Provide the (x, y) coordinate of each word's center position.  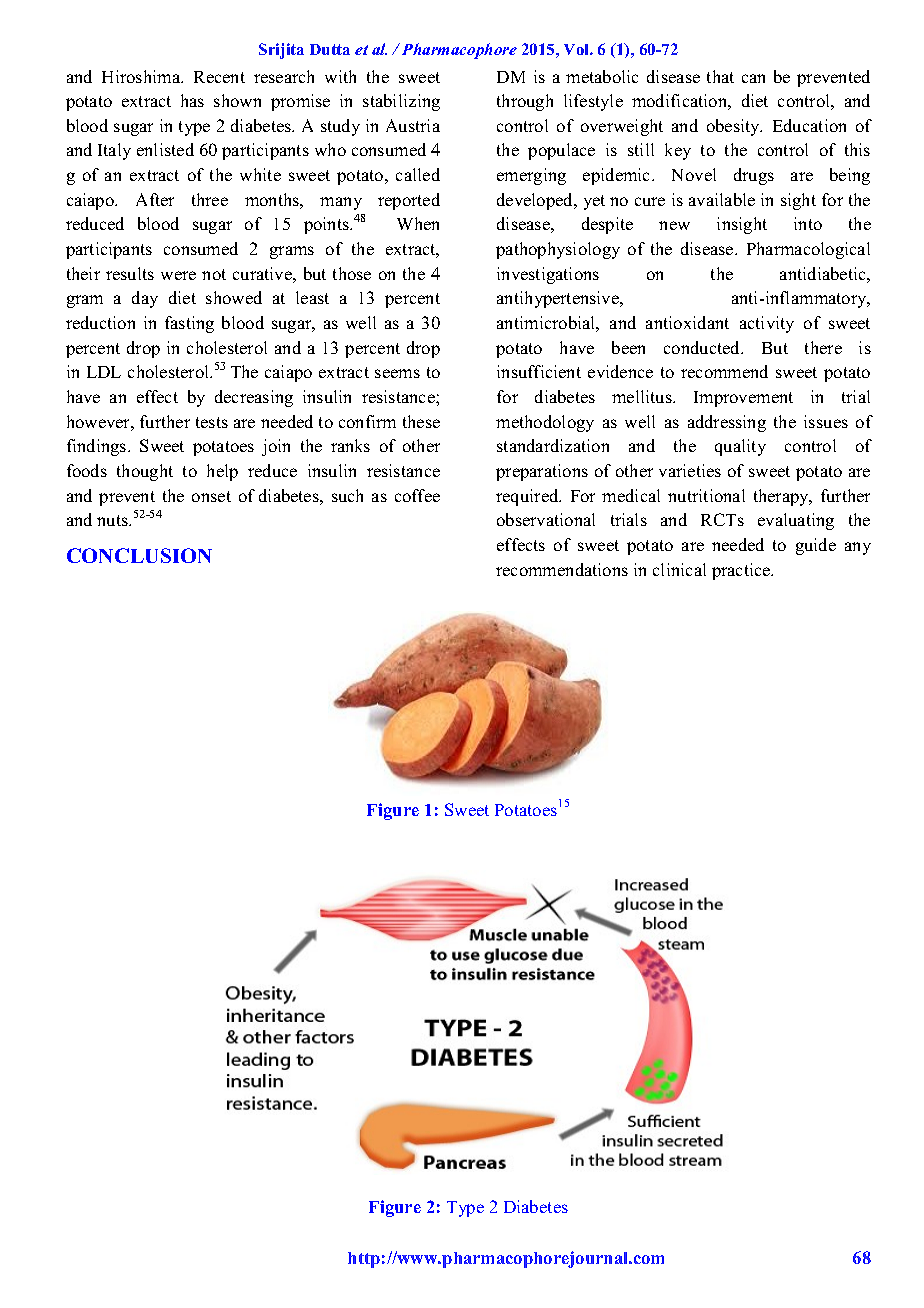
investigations (548, 275)
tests (212, 422)
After (155, 199)
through (525, 102)
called (418, 174)
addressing (727, 423)
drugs (754, 176)
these (421, 421)
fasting (189, 324)
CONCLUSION (139, 555)
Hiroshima (142, 76)
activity (767, 324)
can (753, 78)
